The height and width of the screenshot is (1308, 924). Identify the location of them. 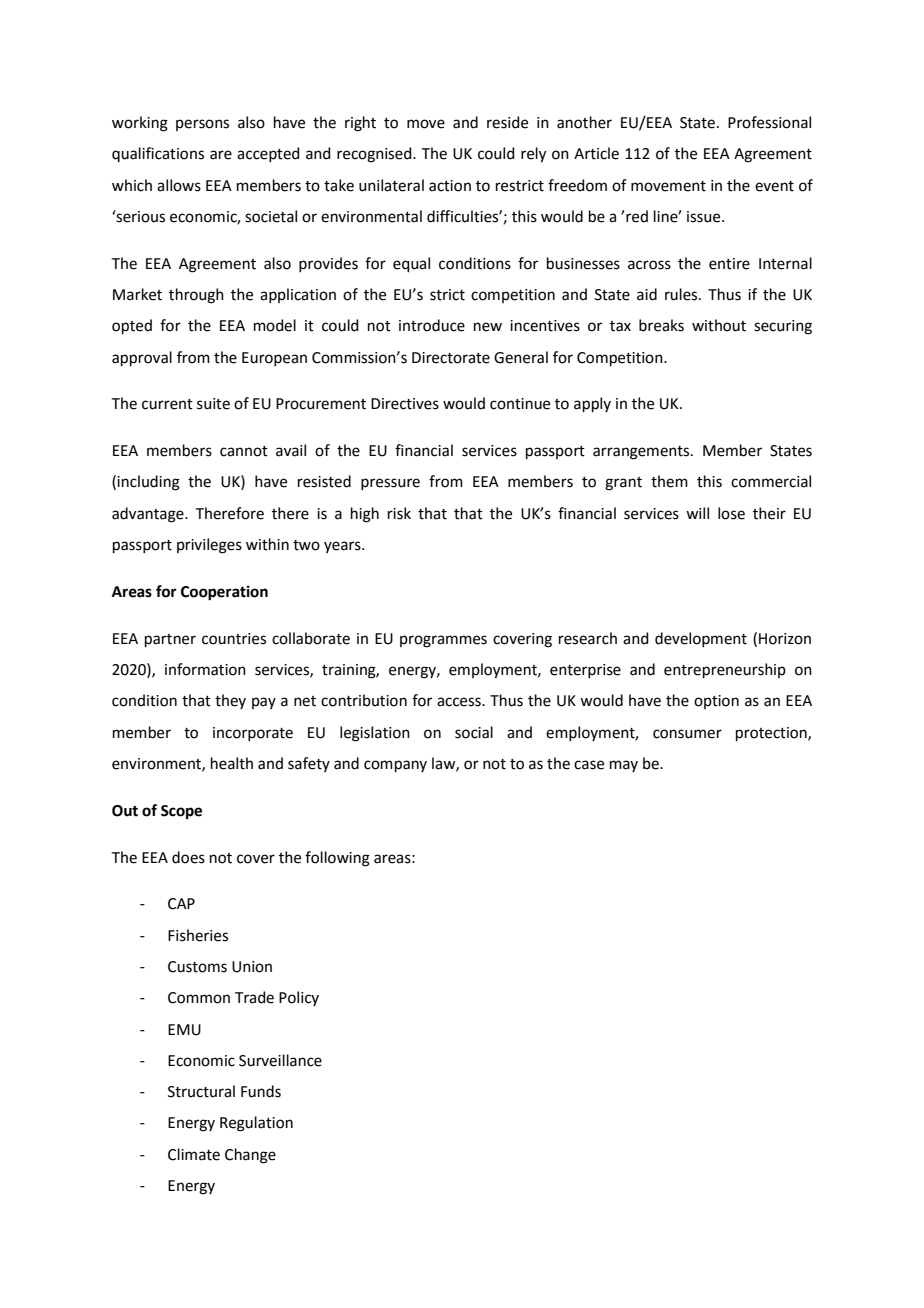
(669, 481).
